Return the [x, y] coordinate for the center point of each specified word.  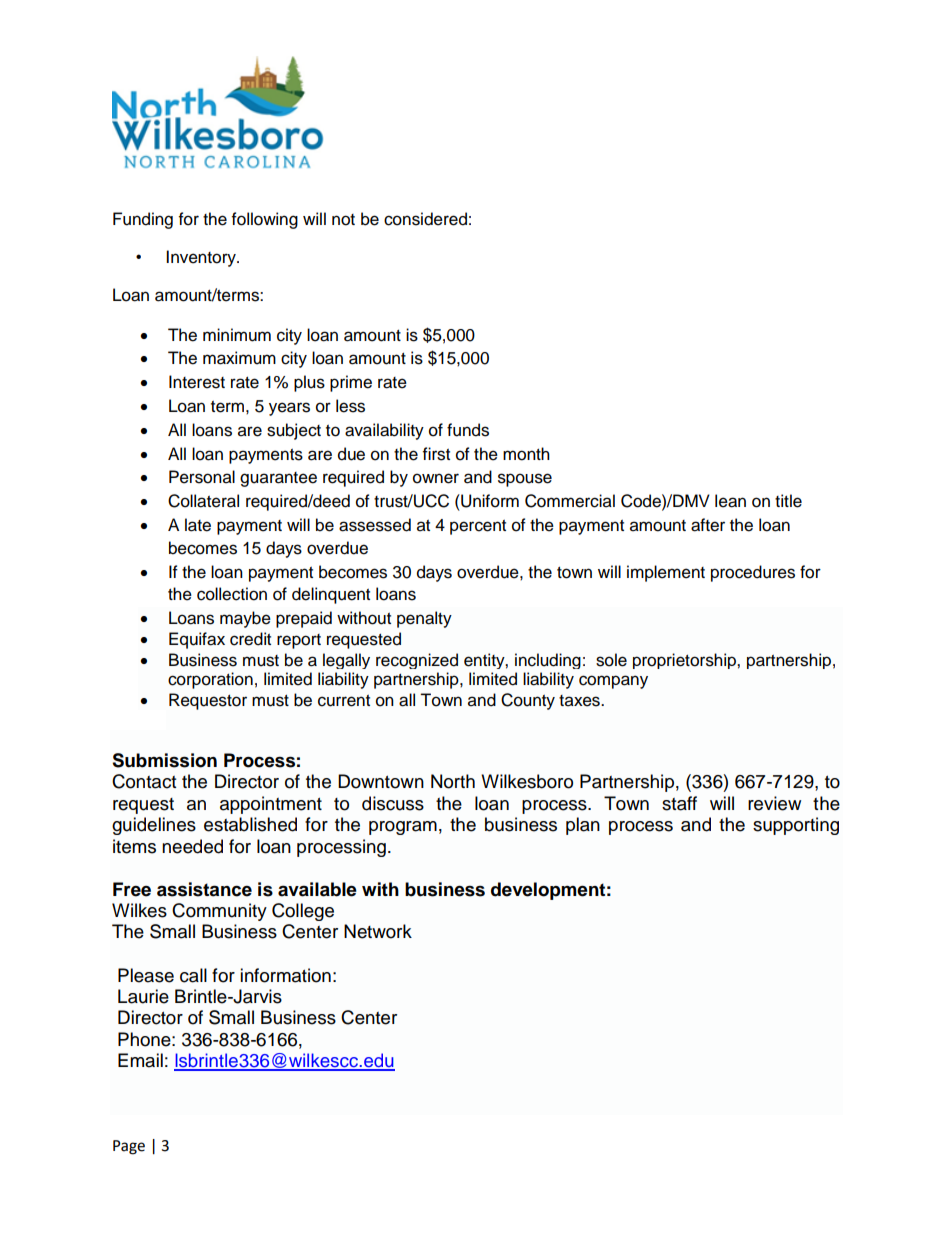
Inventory [202, 258]
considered [425, 219]
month [526, 454]
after [708, 525]
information [285, 975]
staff [679, 803]
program [403, 828]
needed [192, 846]
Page [129, 1147]
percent [478, 527]
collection [232, 594]
